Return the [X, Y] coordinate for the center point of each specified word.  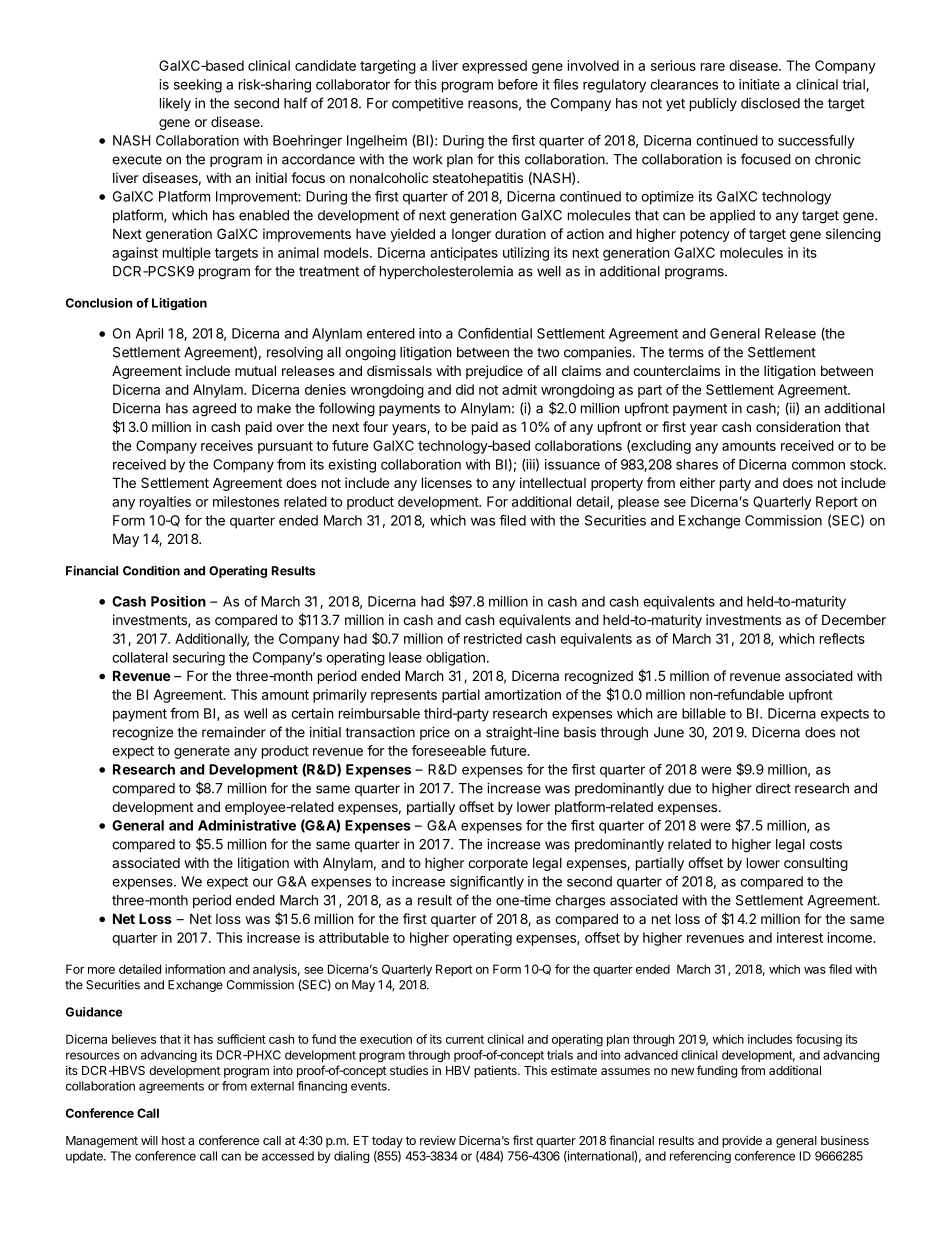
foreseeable [449, 750]
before [518, 84]
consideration [798, 426]
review [438, 1140]
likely [175, 104]
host [173, 1140]
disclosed [770, 103]
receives [227, 445]
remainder [234, 732]
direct [773, 788]
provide [742, 1141]
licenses [447, 482]
